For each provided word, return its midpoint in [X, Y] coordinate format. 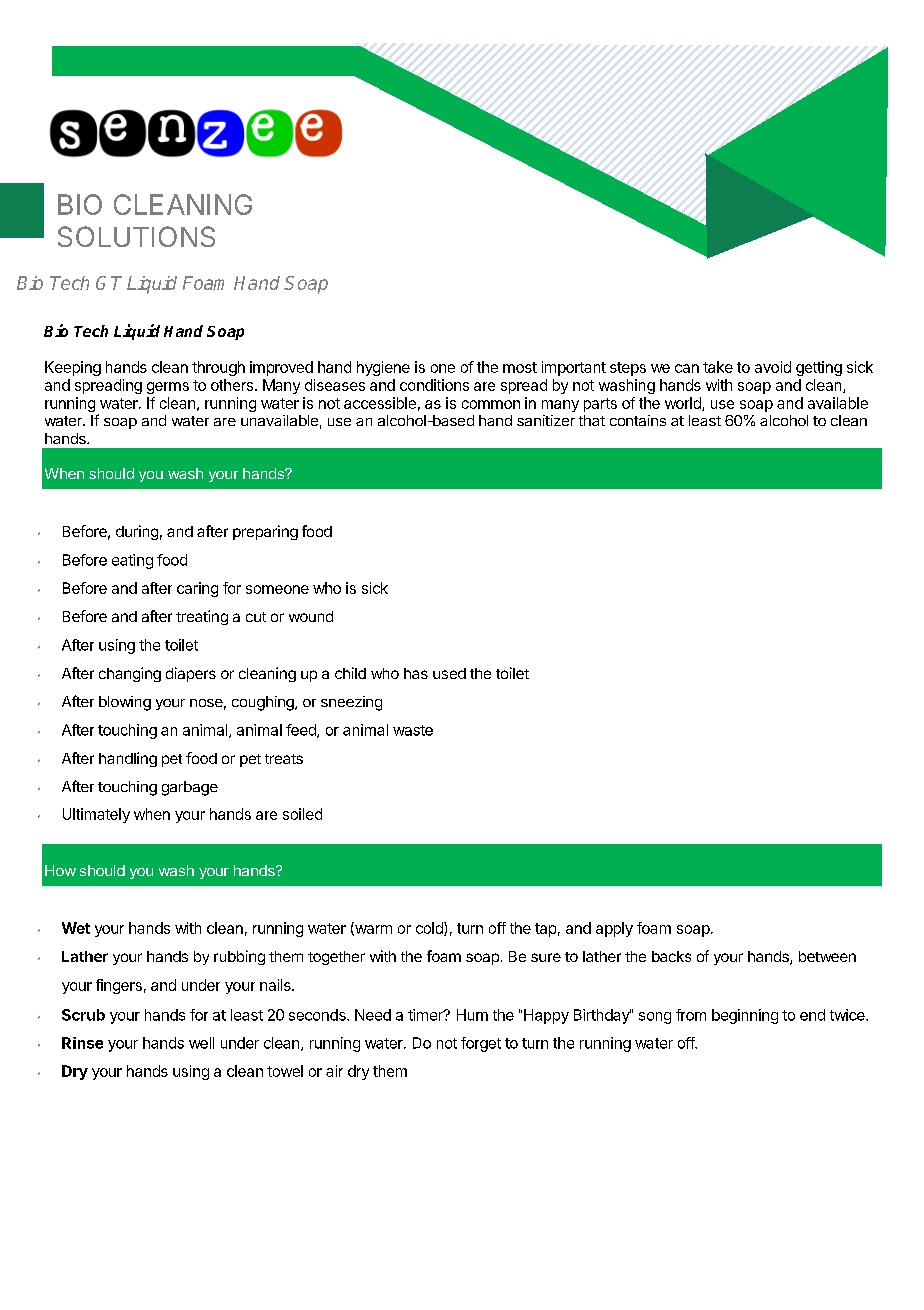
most [520, 367]
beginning [745, 1016]
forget [481, 1044]
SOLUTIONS [136, 236]
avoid [773, 367]
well [201, 1043]
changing [130, 674]
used [449, 673]
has [416, 673]
